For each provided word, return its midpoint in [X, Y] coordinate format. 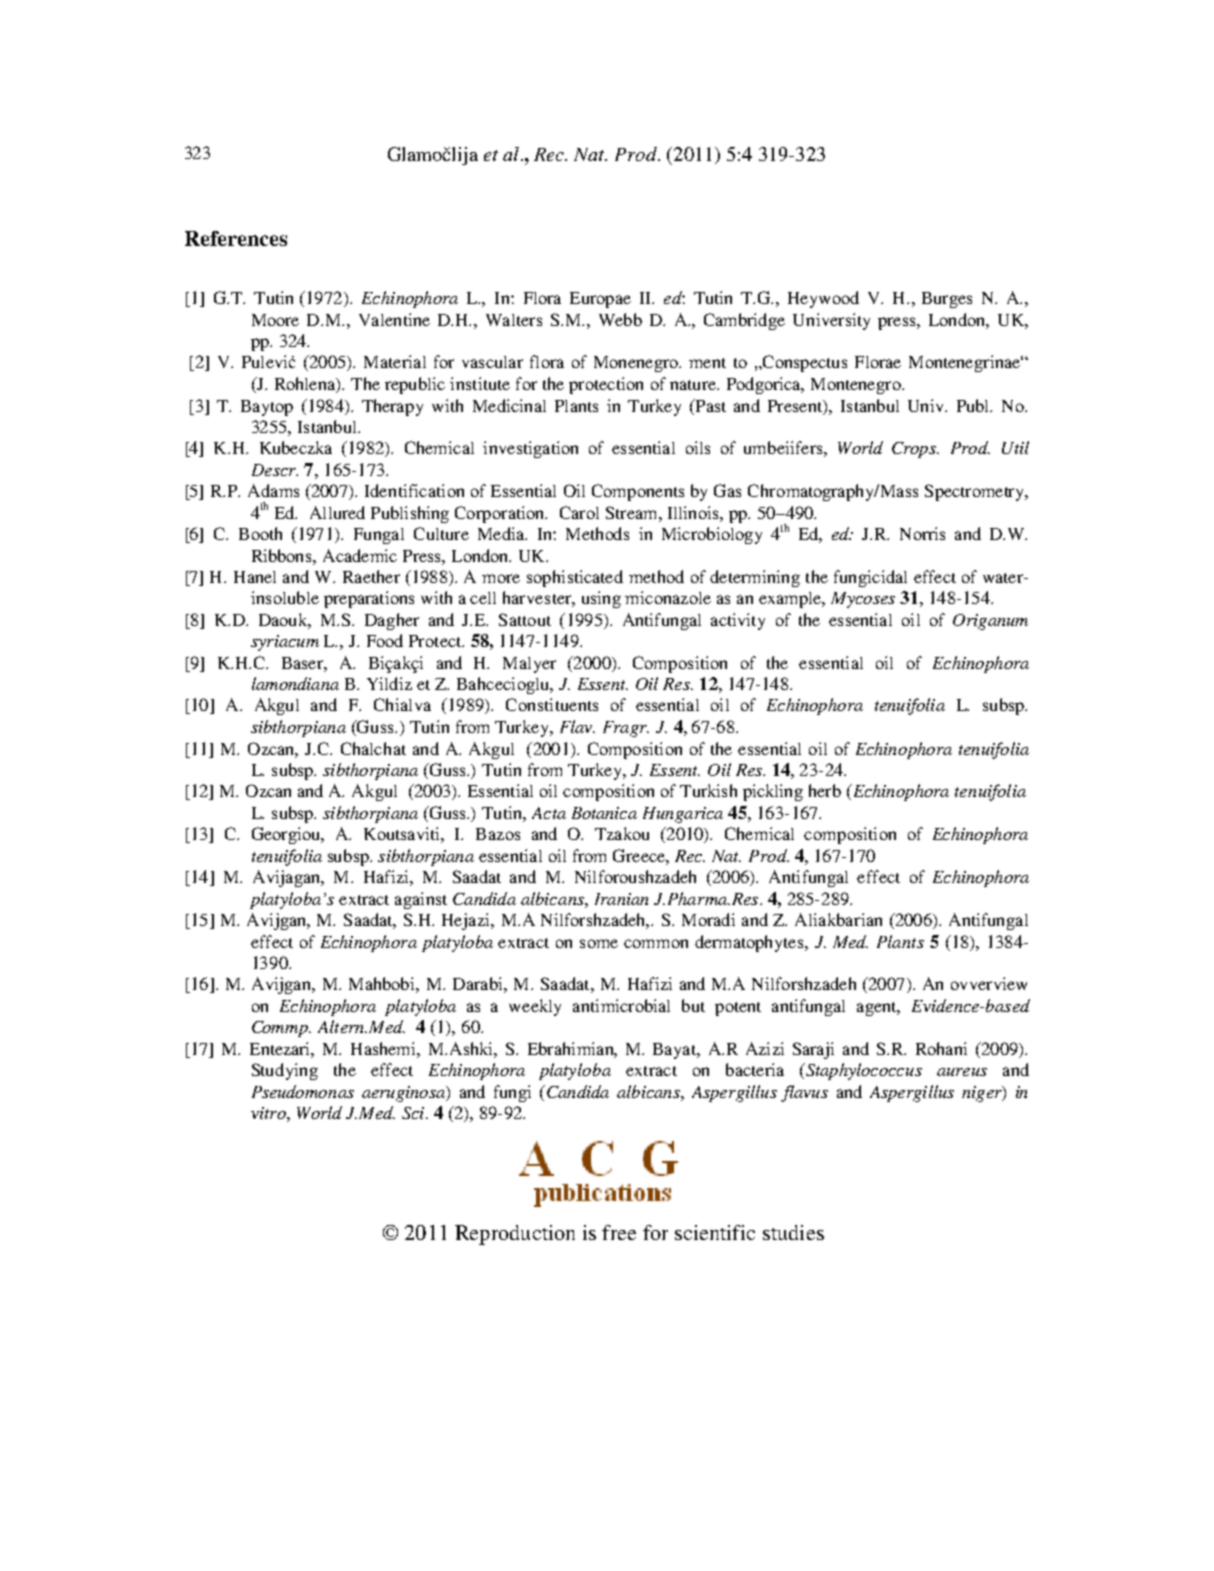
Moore [275, 320]
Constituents [552, 704]
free [619, 1232]
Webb [620, 319]
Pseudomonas [303, 1091]
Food [385, 640]
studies [793, 1232]
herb [825, 790]
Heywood [823, 299]
